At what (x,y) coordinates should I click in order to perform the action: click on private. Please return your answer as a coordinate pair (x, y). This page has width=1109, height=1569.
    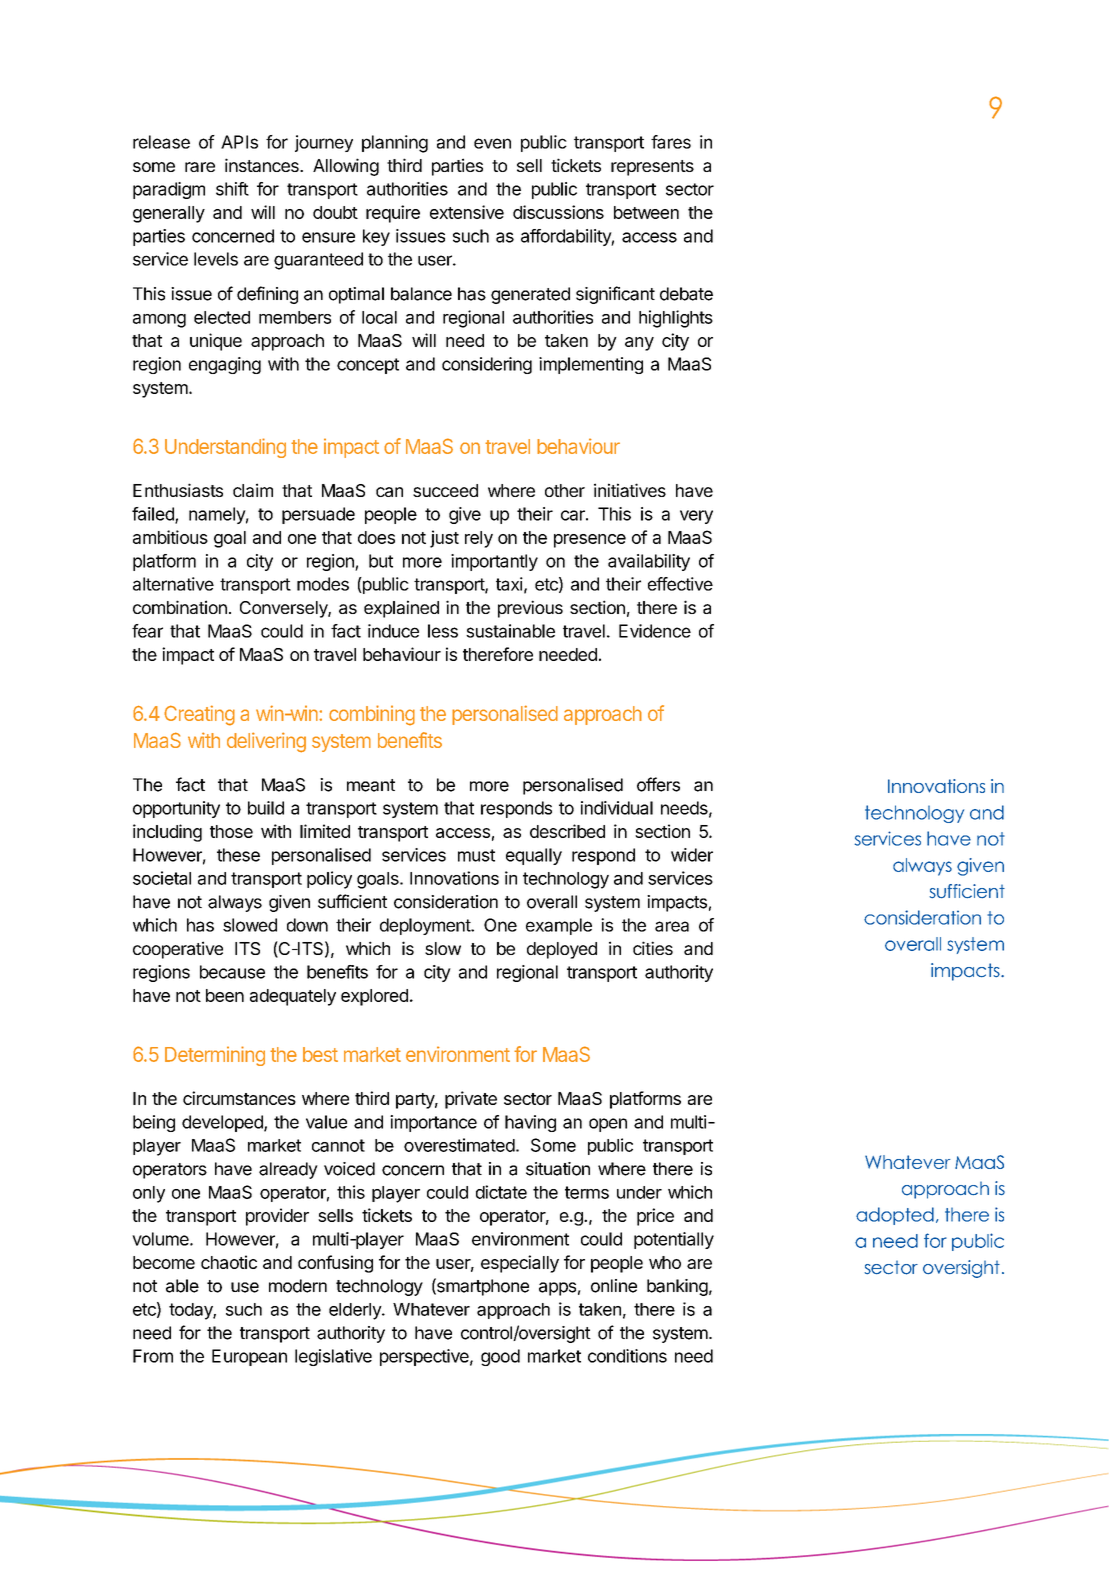
    Looking at the image, I should click on (471, 1100).
